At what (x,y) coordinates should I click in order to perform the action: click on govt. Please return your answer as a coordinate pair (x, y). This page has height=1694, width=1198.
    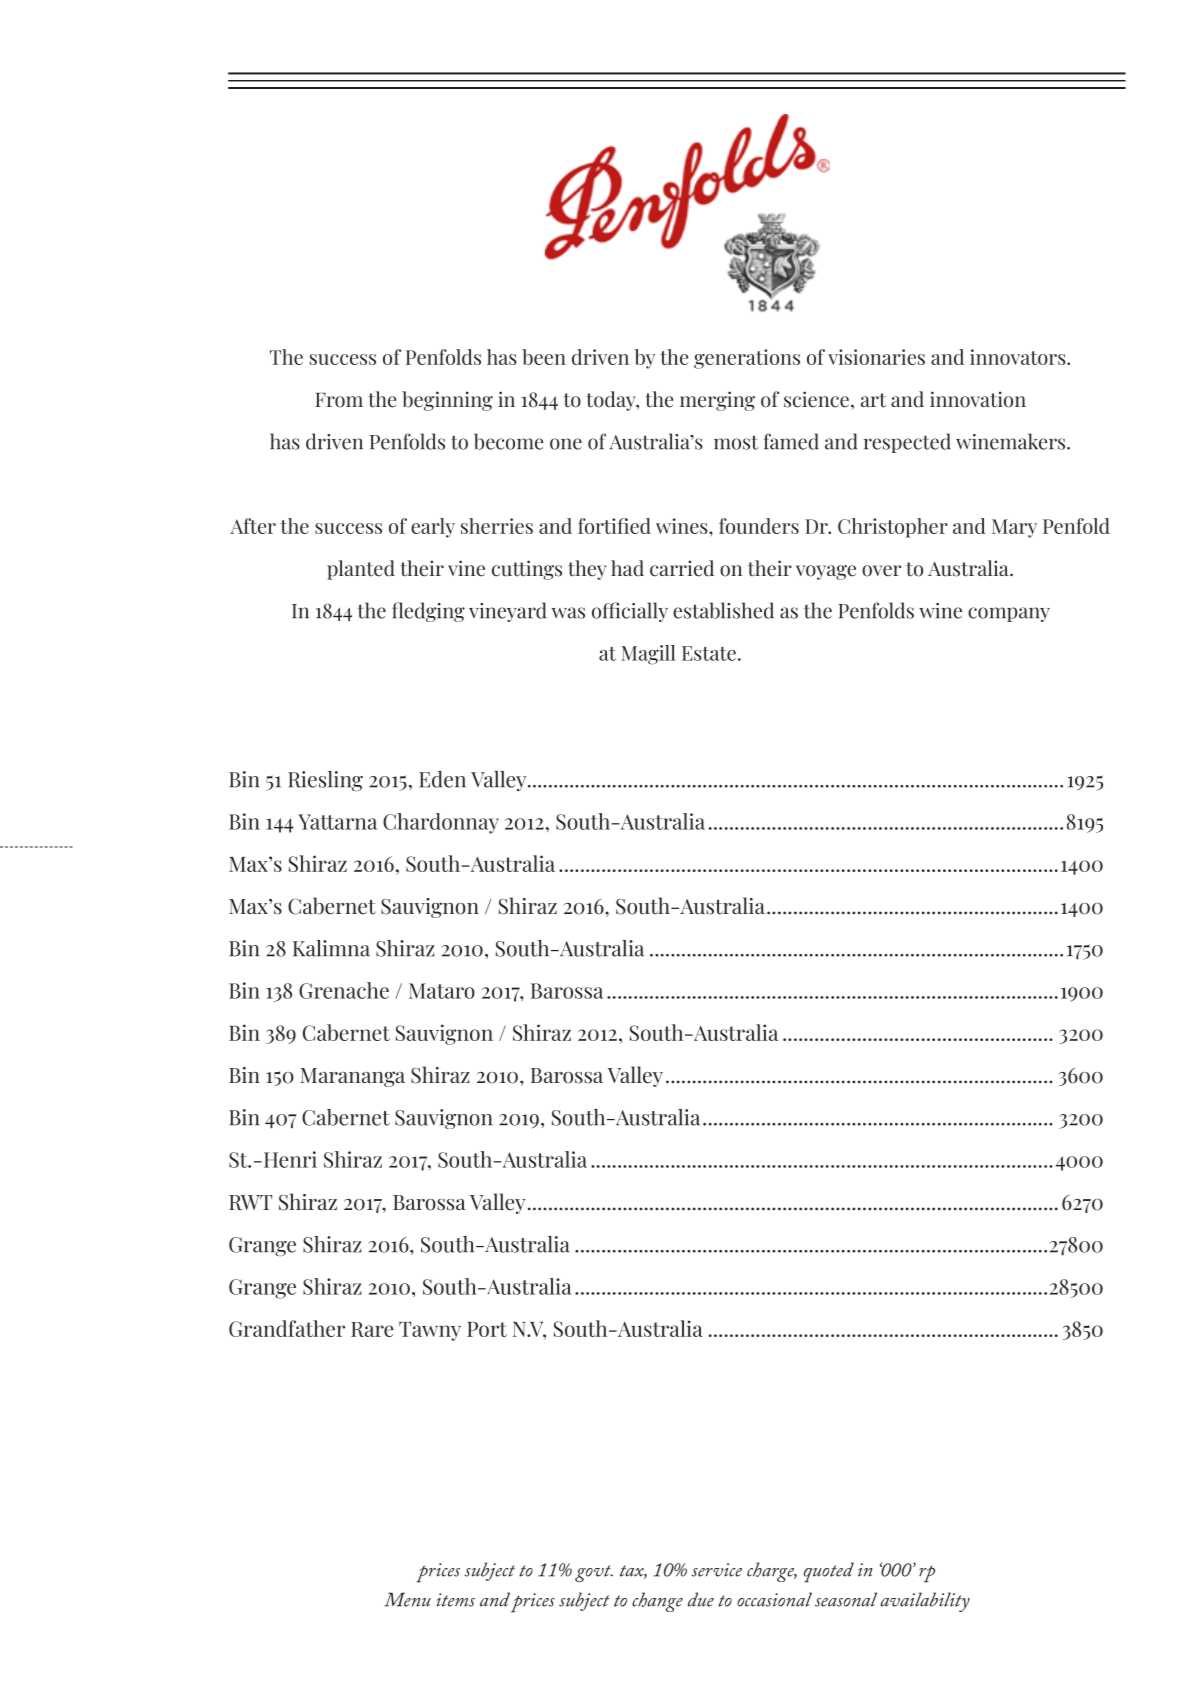
    Looking at the image, I should click on (594, 1573).
